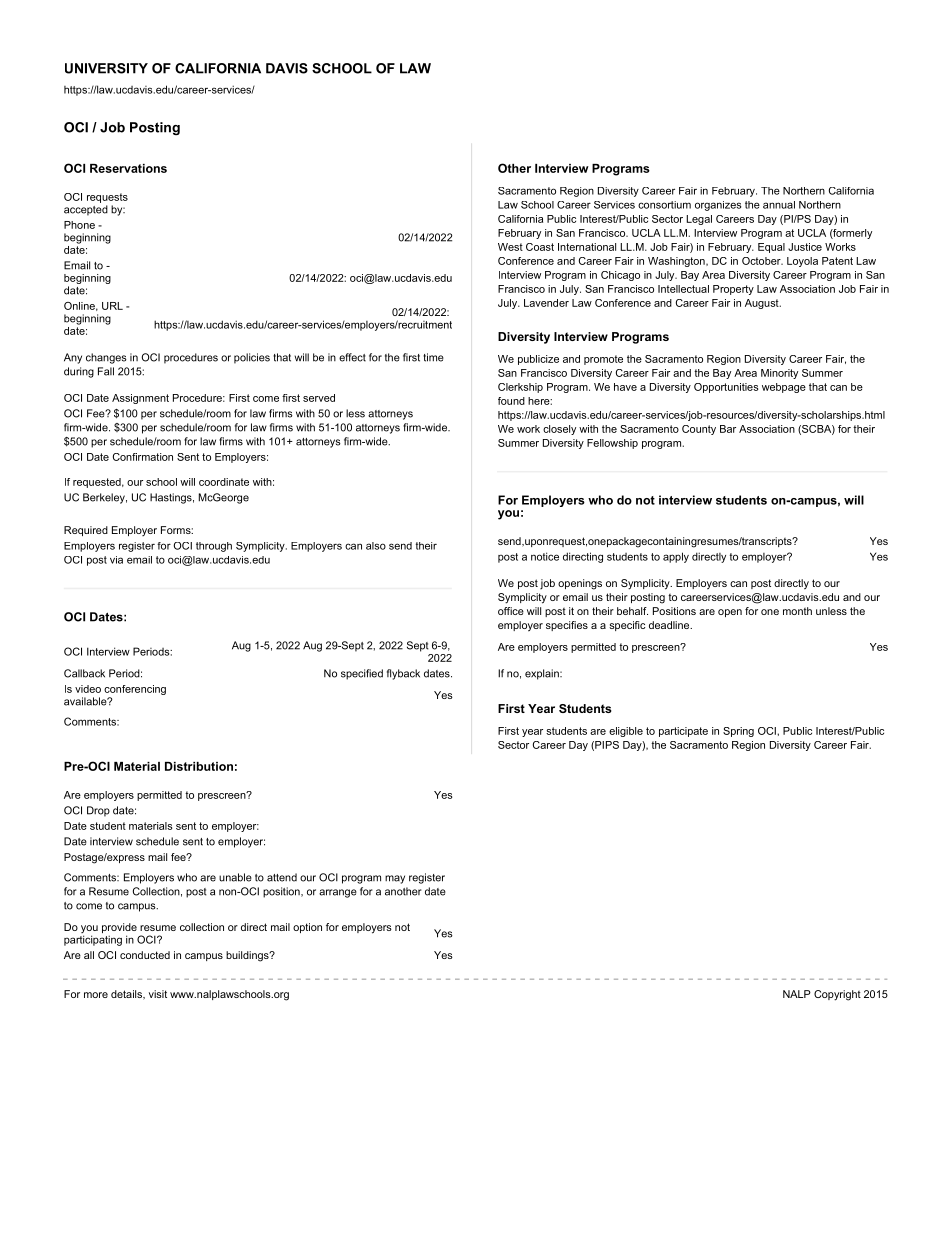  I want to click on West, so click(510, 247).
